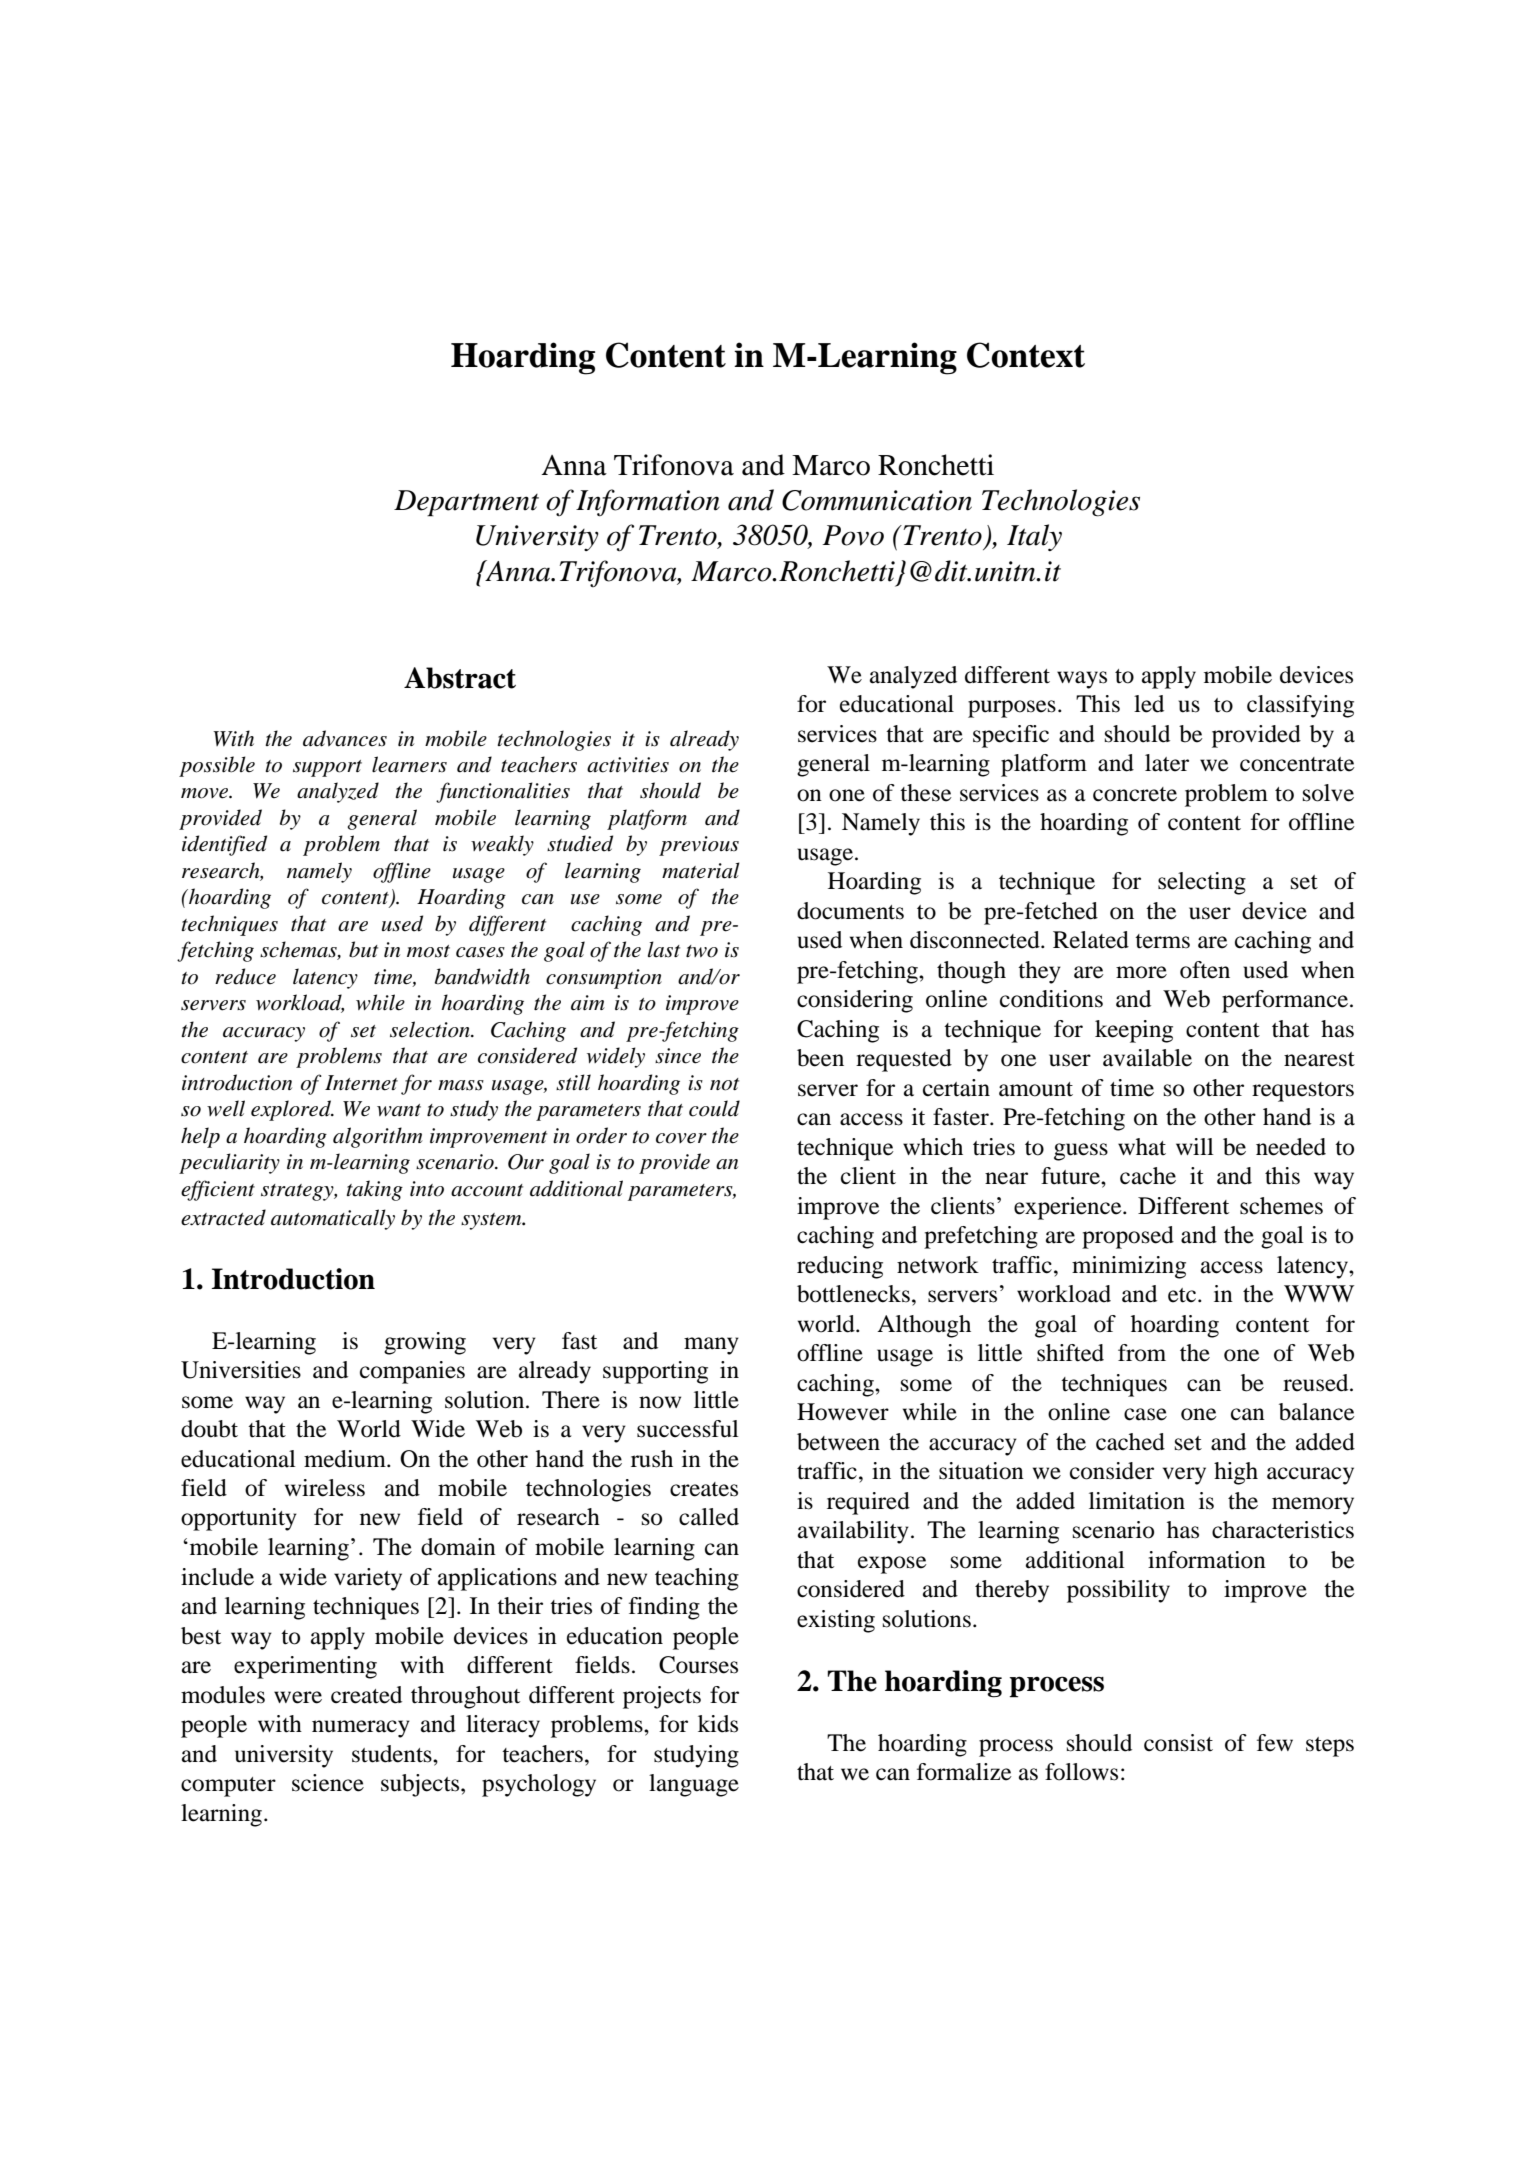  I want to click on not, so click(724, 1084).
